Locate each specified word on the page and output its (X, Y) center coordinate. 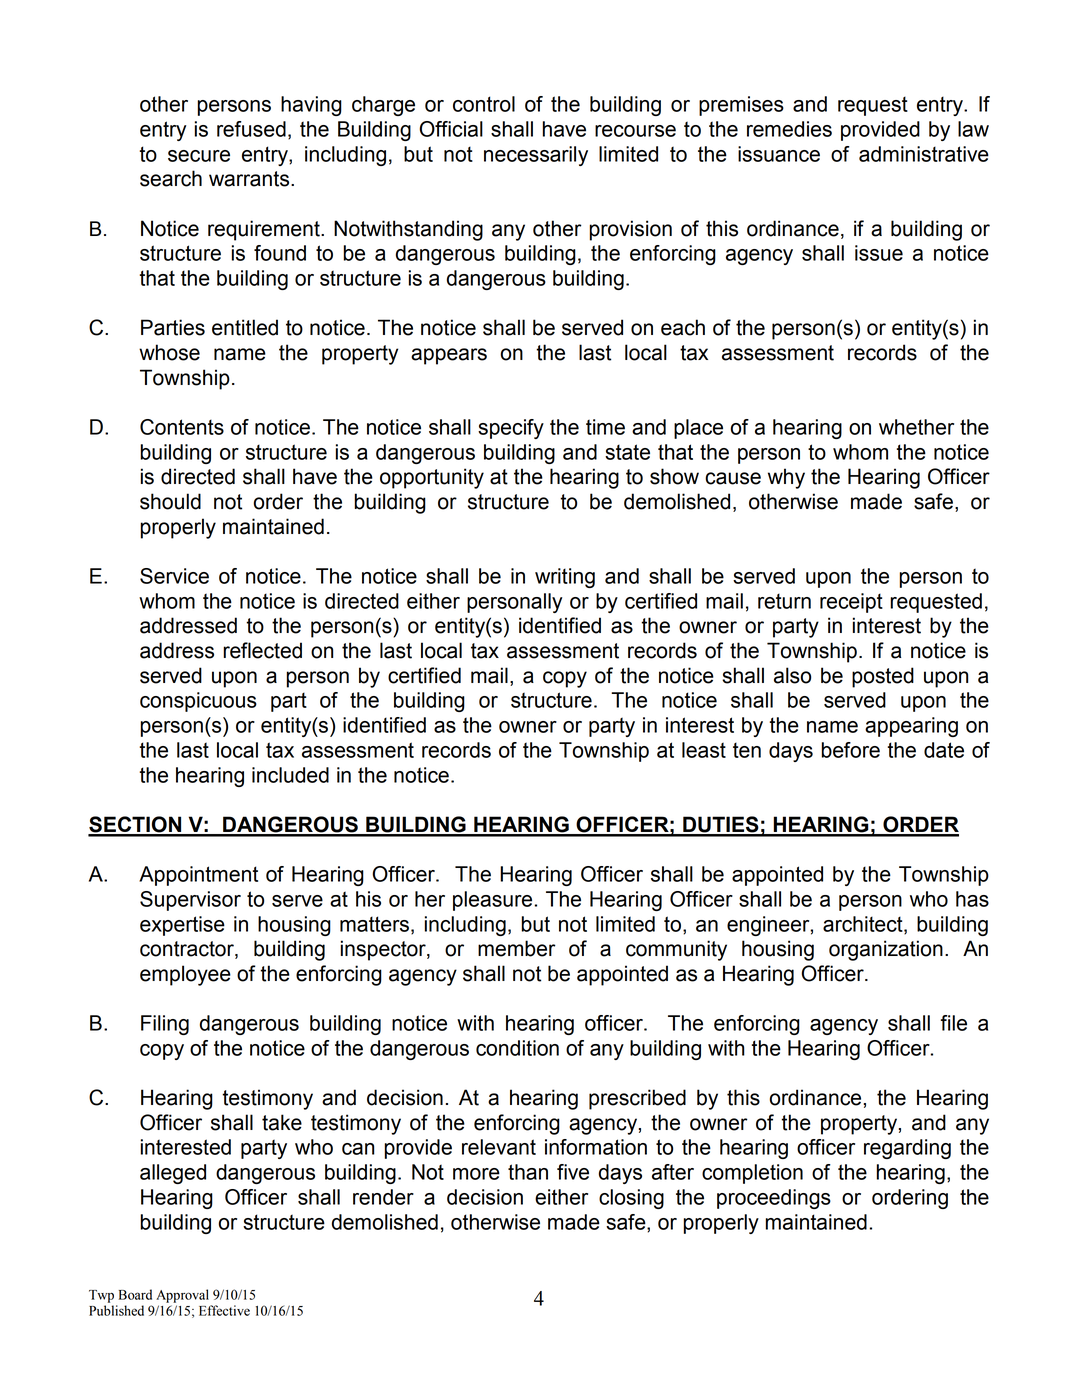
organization (886, 950)
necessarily (536, 156)
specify (511, 429)
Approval (182, 1296)
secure (199, 156)
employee (185, 975)
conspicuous (198, 702)
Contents (182, 427)
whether (916, 427)
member (517, 948)
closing (631, 1199)
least (704, 750)
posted (883, 677)
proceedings (774, 1199)
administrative (924, 154)
